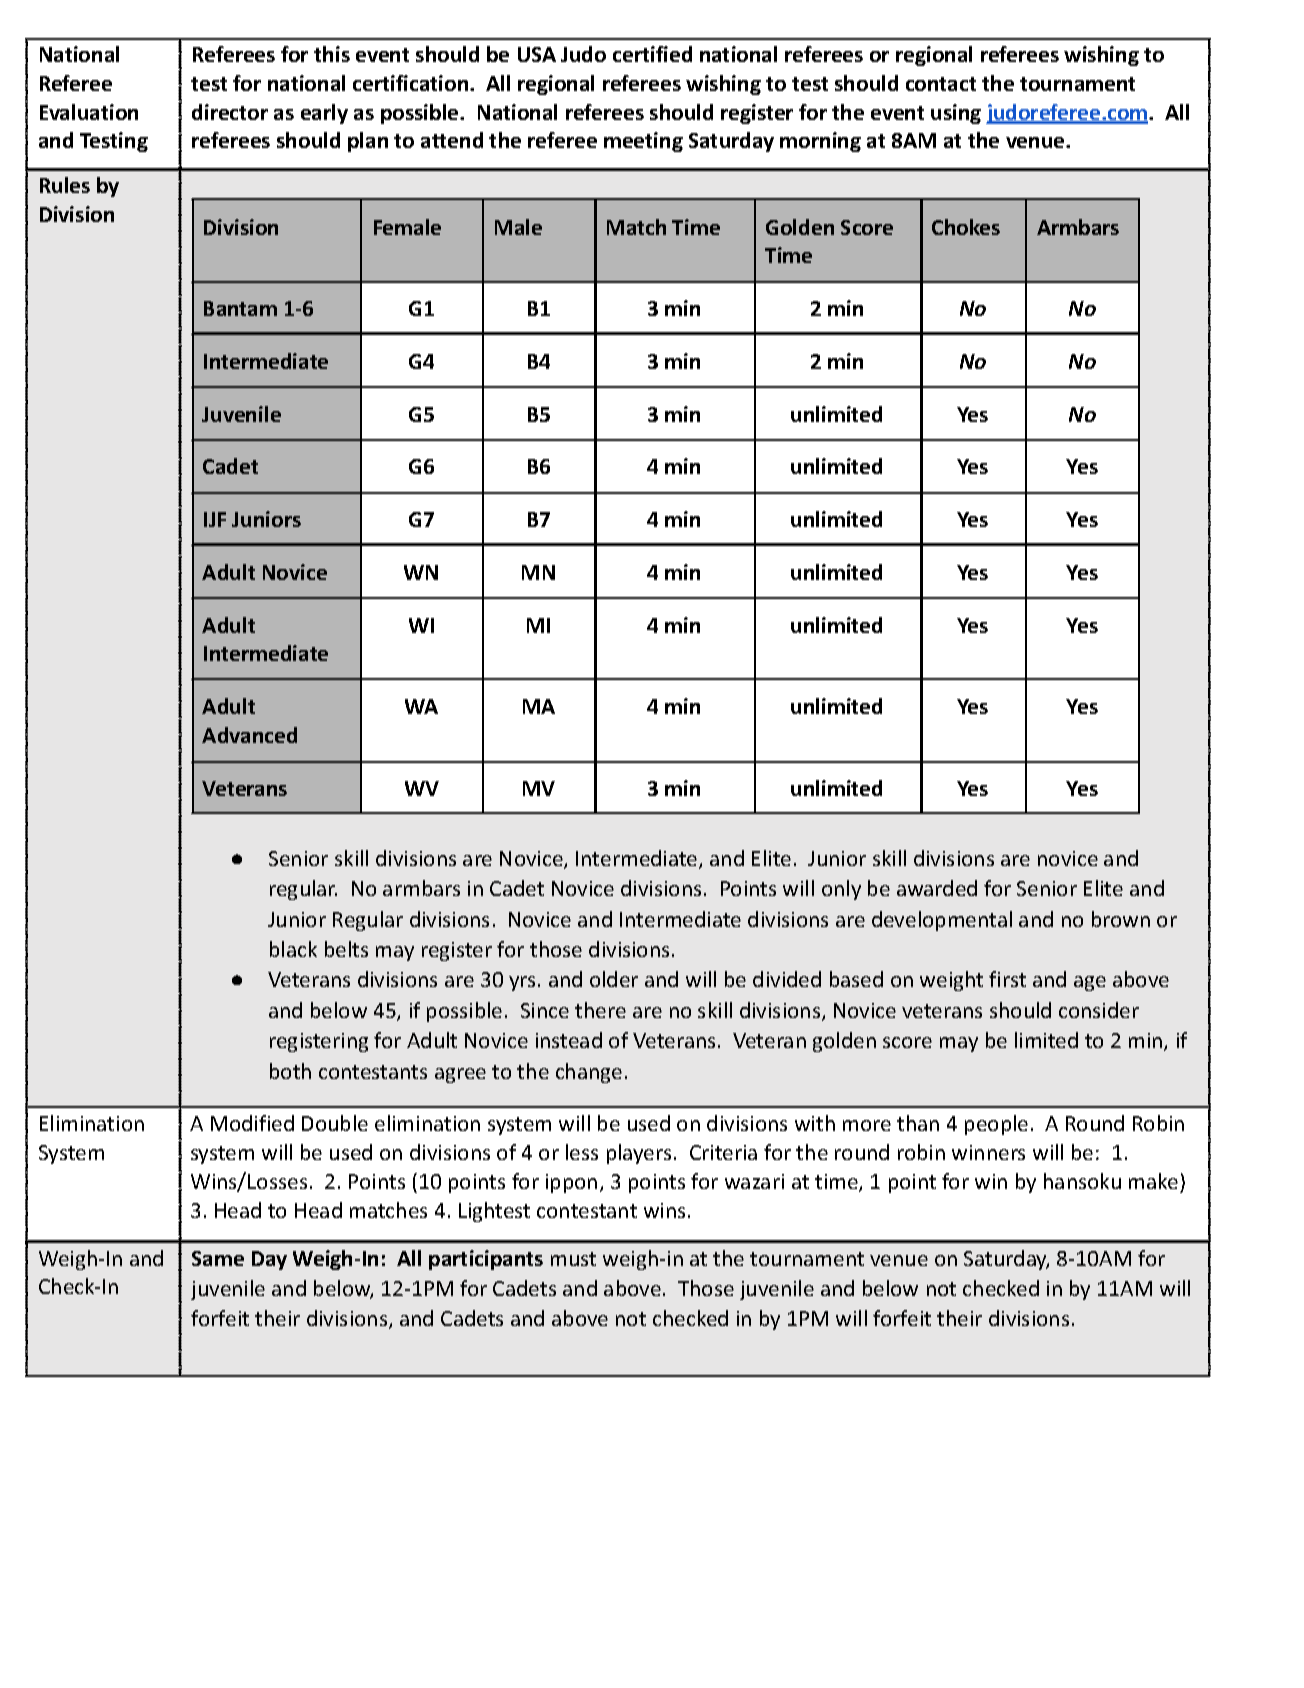  Describe the element at coordinates (956, 114) in the image. I see `using` at that location.
